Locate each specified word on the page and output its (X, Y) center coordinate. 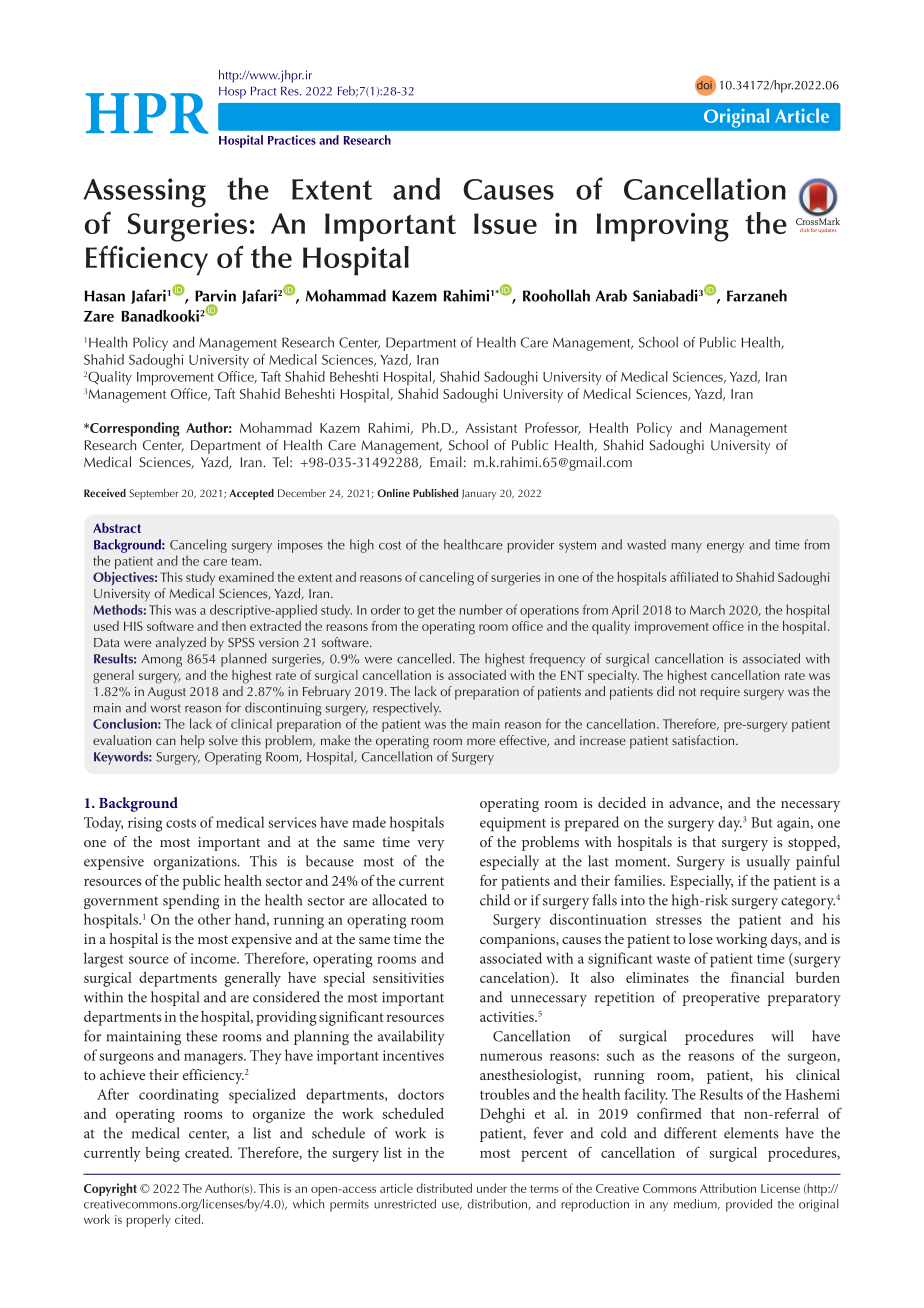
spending (191, 902)
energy (725, 548)
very (430, 845)
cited (189, 1219)
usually (768, 862)
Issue (505, 223)
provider (531, 546)
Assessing (144, 193)
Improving (663, 227)
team (244, 561)
